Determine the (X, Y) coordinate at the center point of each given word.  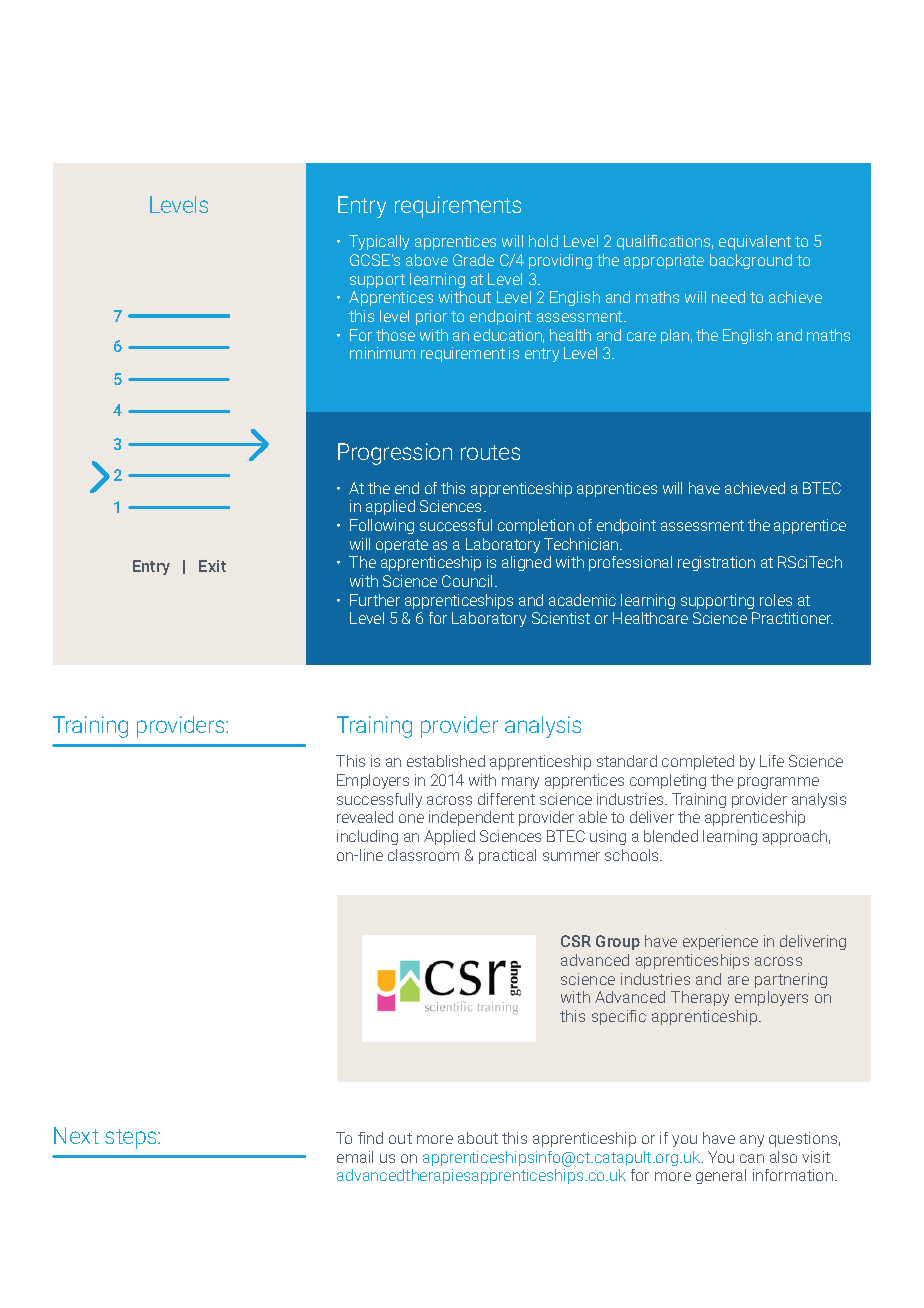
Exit (212, 566)
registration (716, 563)
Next (76, 1135)
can (752, 1158)
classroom (423, 855)
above (427, 260)
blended (671, 836)
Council (467, 581)
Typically (379, 242)
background (751, 261)
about (478, 1138)
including (367, 837)
